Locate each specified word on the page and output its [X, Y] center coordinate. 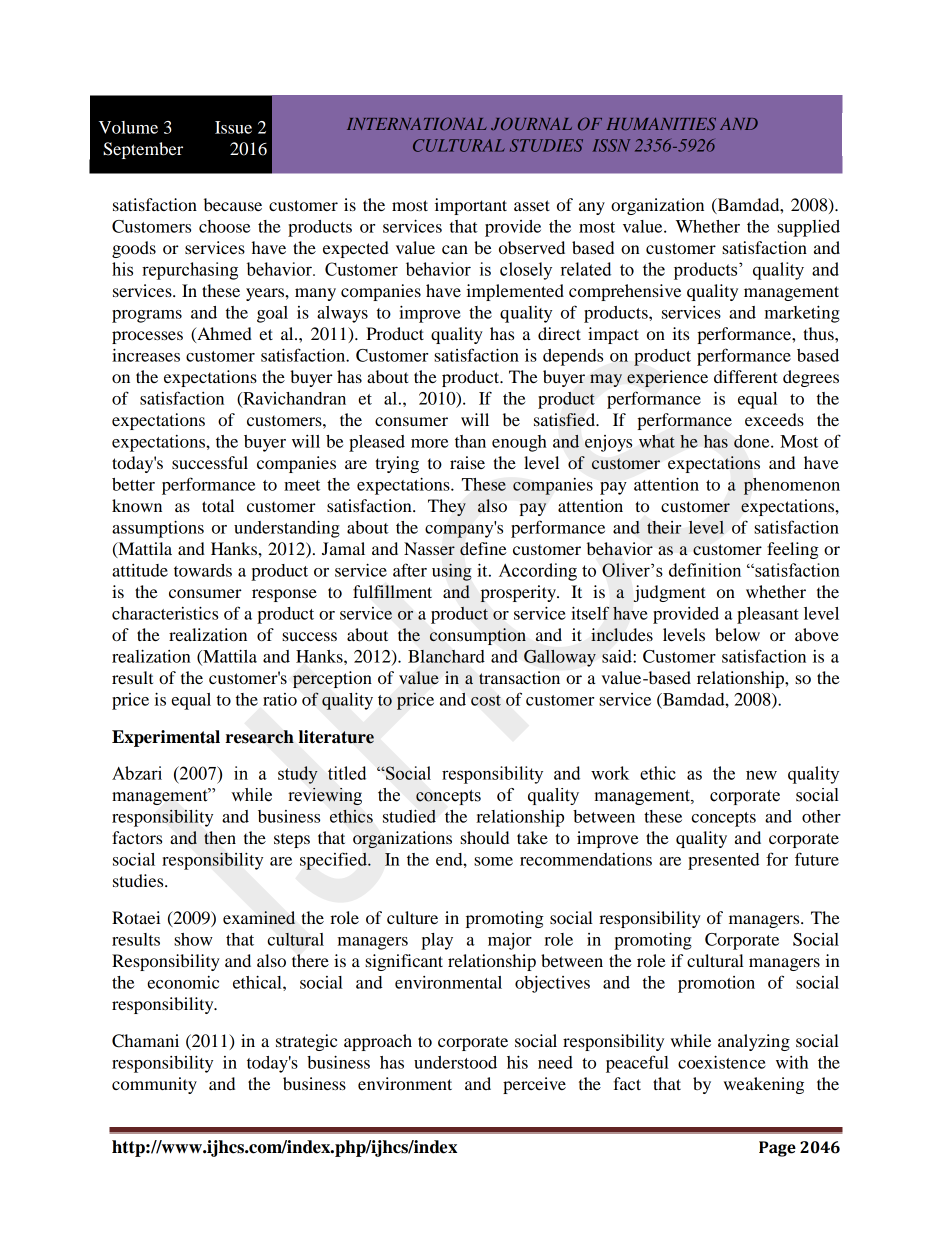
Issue [233, 127]
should [484, 837]
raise [467, 462]
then [220, 837]
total [218, 505]
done [753, 441]
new [761, 775]
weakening [764, 1085]
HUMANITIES [661, 123]
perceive [534, 1085]
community [154, 1085]
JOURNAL [531, 123]
